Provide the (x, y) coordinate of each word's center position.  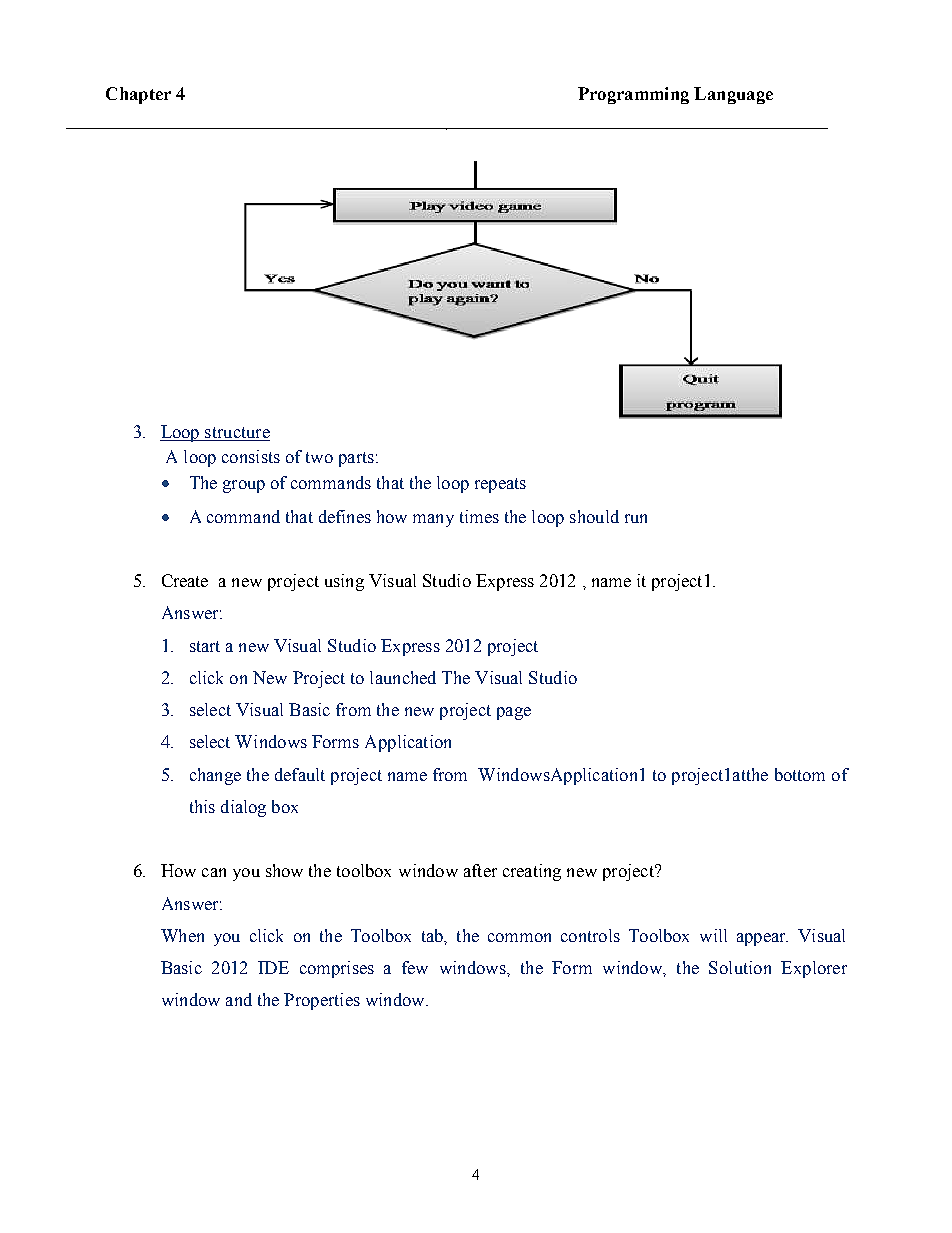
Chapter (138, 95)
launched (403, 677)
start (205, 646)
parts (356, 459)
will (713, 935)
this (202, 806)
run (636, 518)
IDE (273, 967)
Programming (633, 95)
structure (236, 434)
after (480, 870)
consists (251, 456)
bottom (800, 774)
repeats (500, 485)
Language (733, 95)
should (594, 516)
